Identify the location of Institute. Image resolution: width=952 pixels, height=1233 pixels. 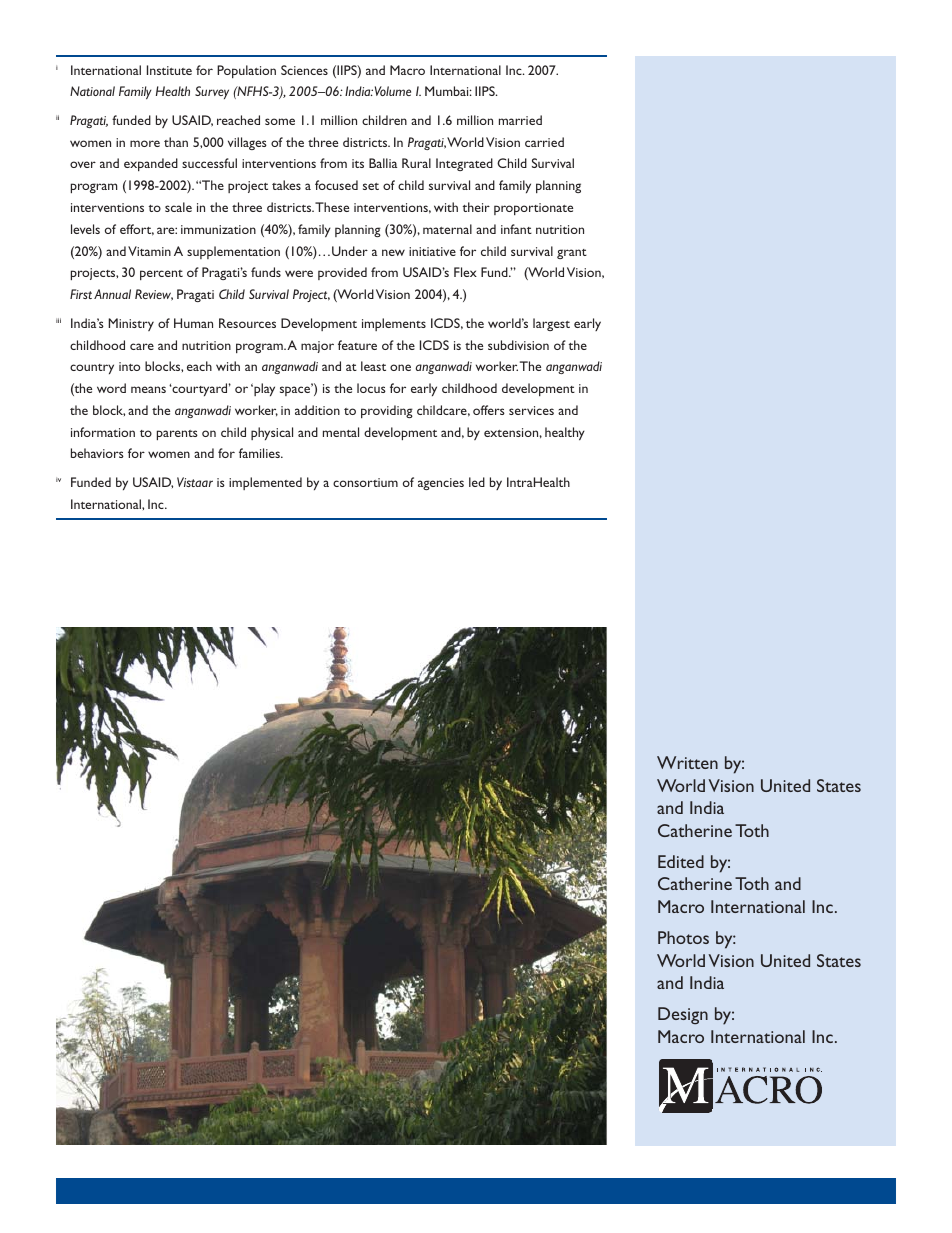
(169, 70).
